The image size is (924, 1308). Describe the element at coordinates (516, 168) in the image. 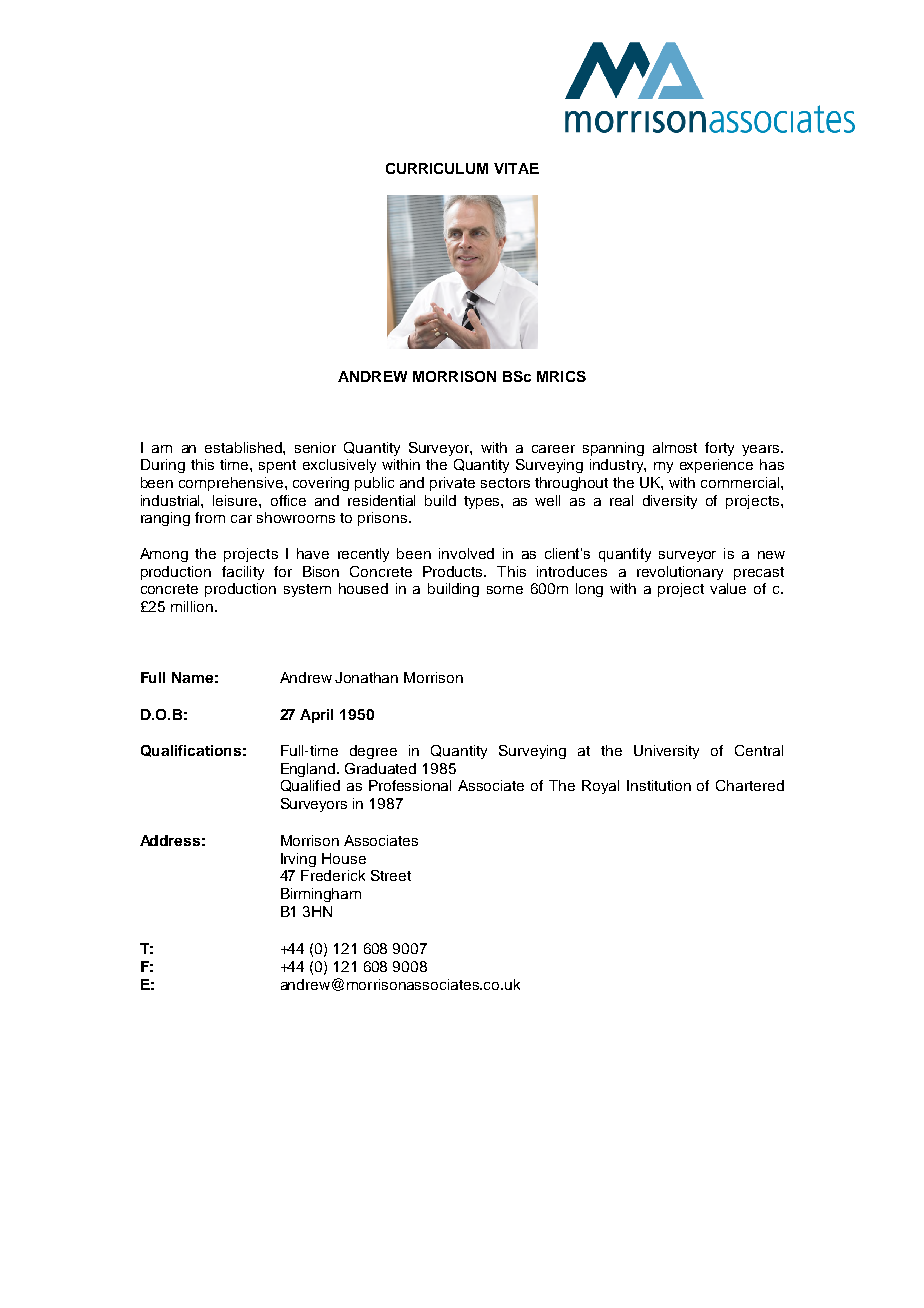

I see `VITAE` at that location.
